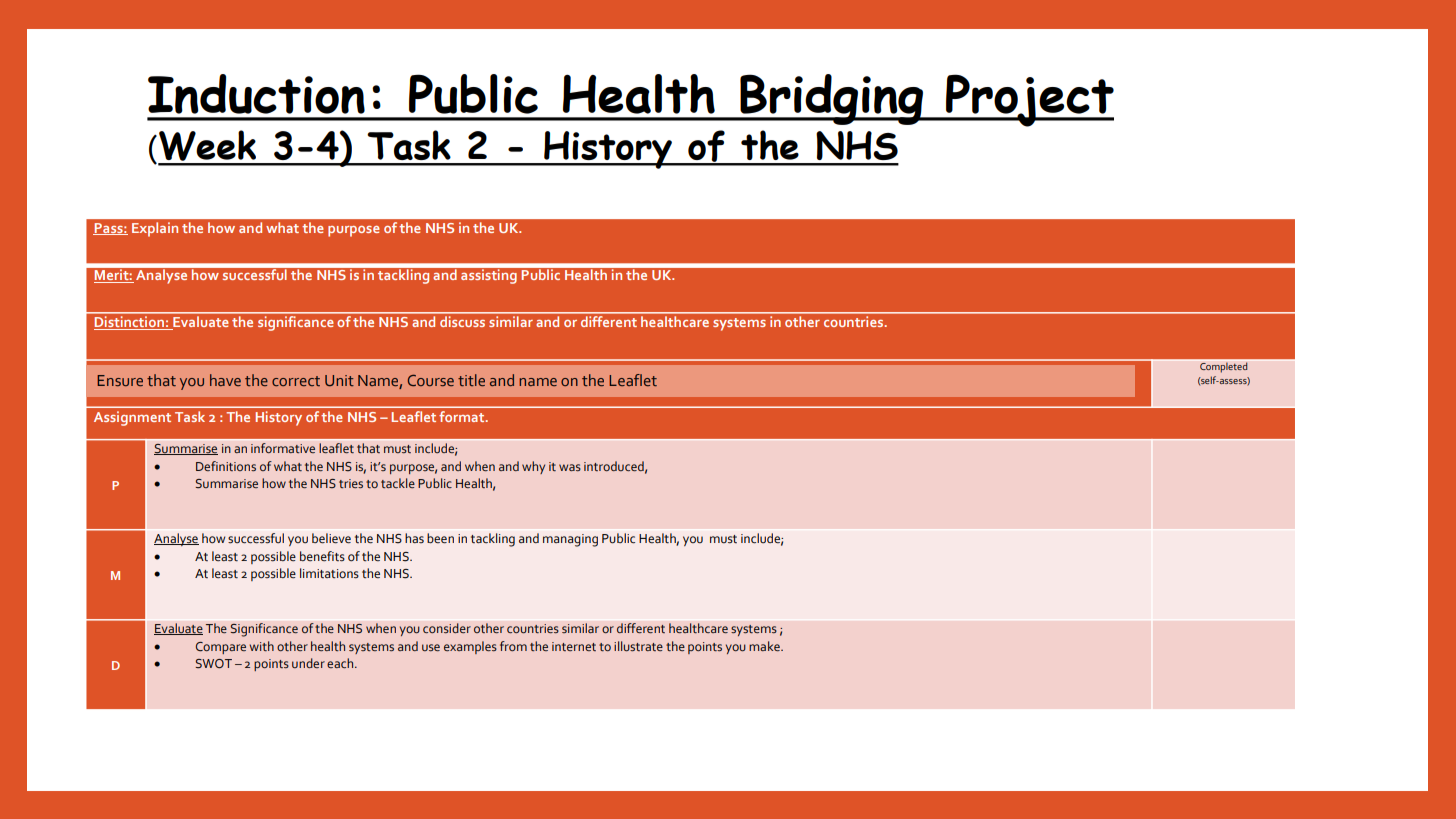 The width and height of the screenshot is (1456, 819). What do you see at coordinates (533, 467) in the screenshot?
I see `why` at bounding box center [533, 467].
